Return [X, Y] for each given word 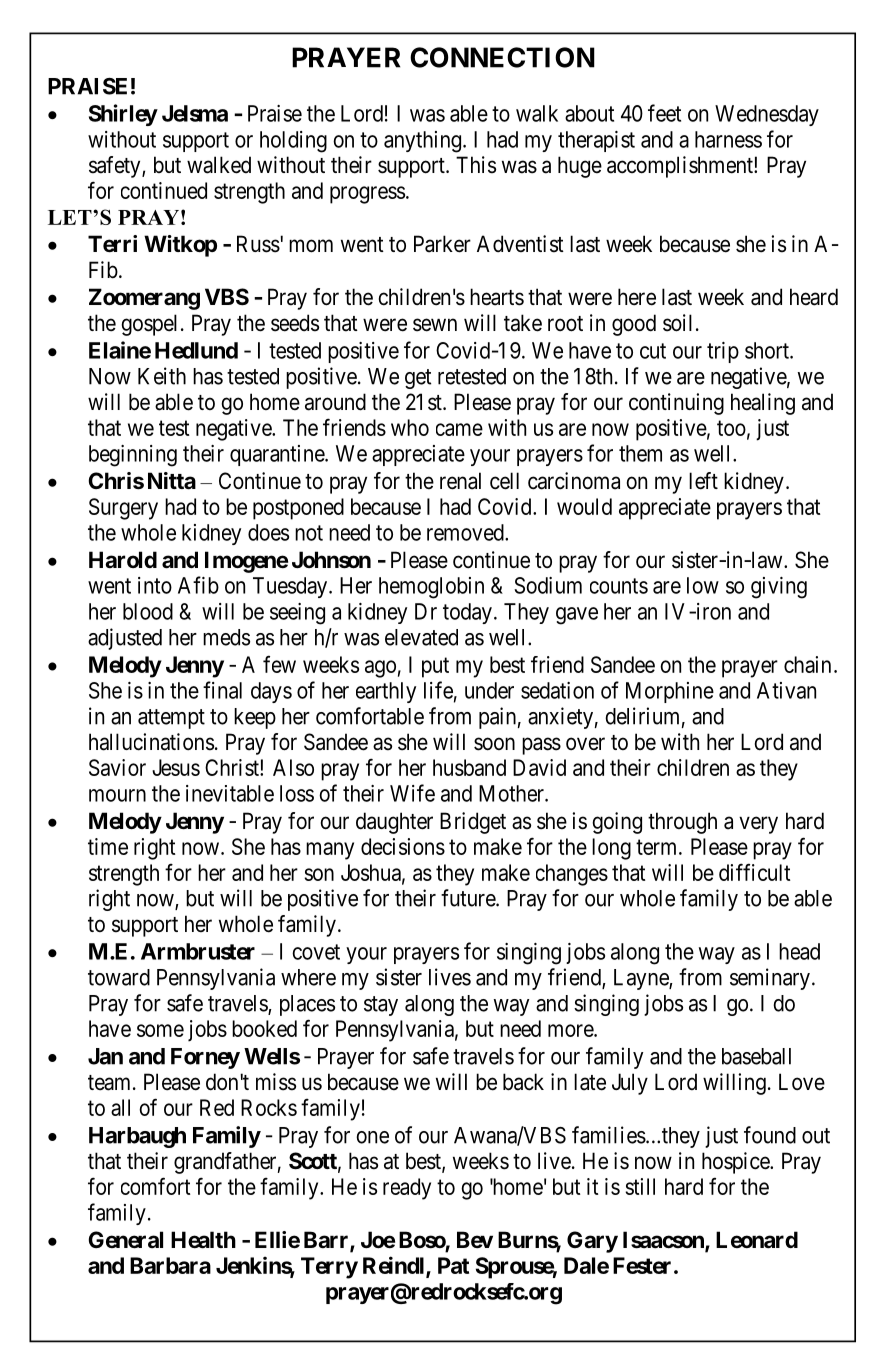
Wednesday [767, 115]
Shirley [123, 115]
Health [203, 1240]
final [222, 690]
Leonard [757, 1240]
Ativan [786, 690]
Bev [475, 1239]
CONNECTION [502, 57]
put [435, 667]
